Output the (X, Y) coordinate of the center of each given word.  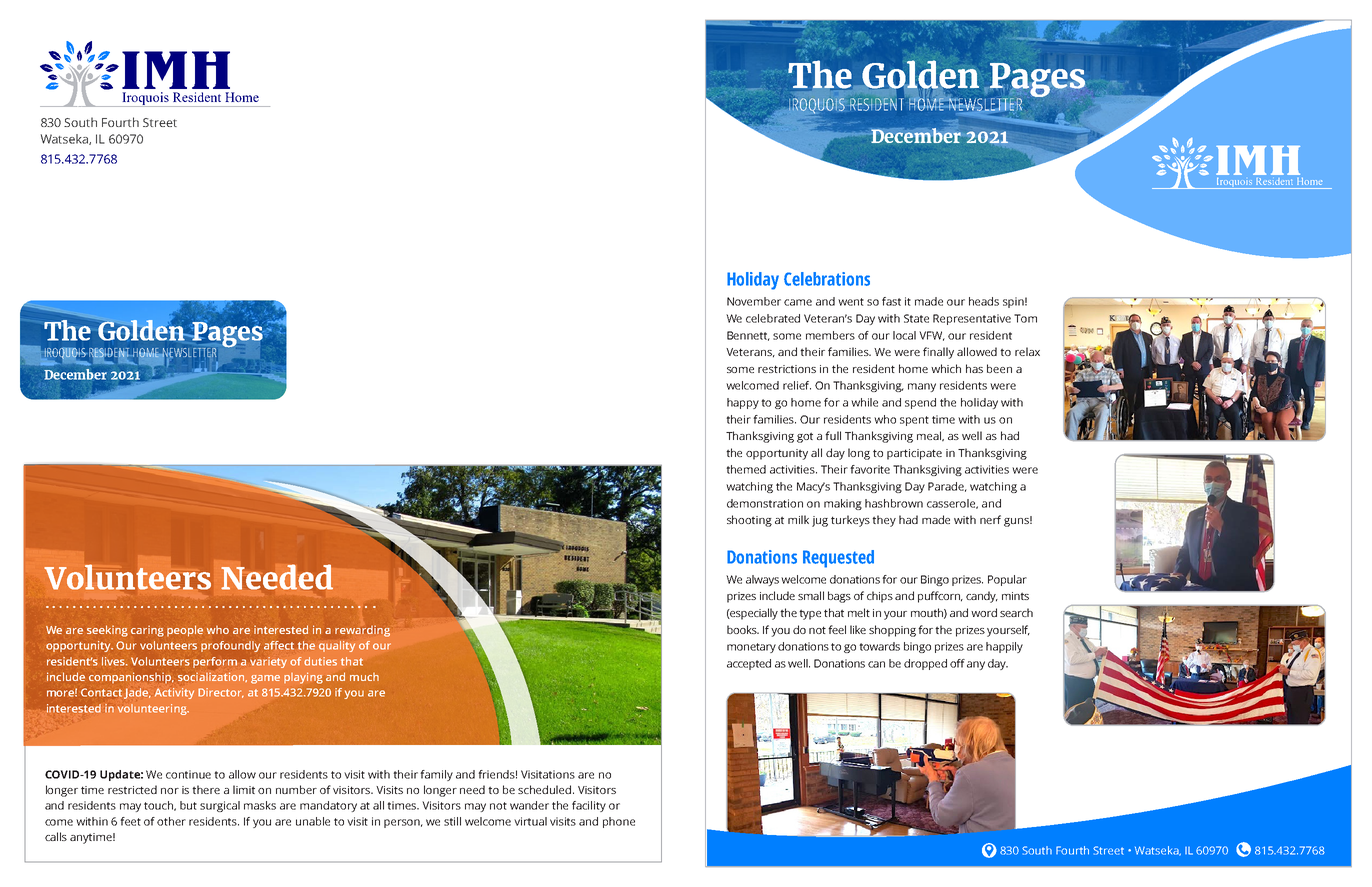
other (171, 821)
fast (891, 301)
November (754, 301)
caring (147, 631)
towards (879, 646)
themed (746, 469)
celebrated (773, 318)
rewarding (362, 631)
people (185, 631)
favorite (870, 469)
